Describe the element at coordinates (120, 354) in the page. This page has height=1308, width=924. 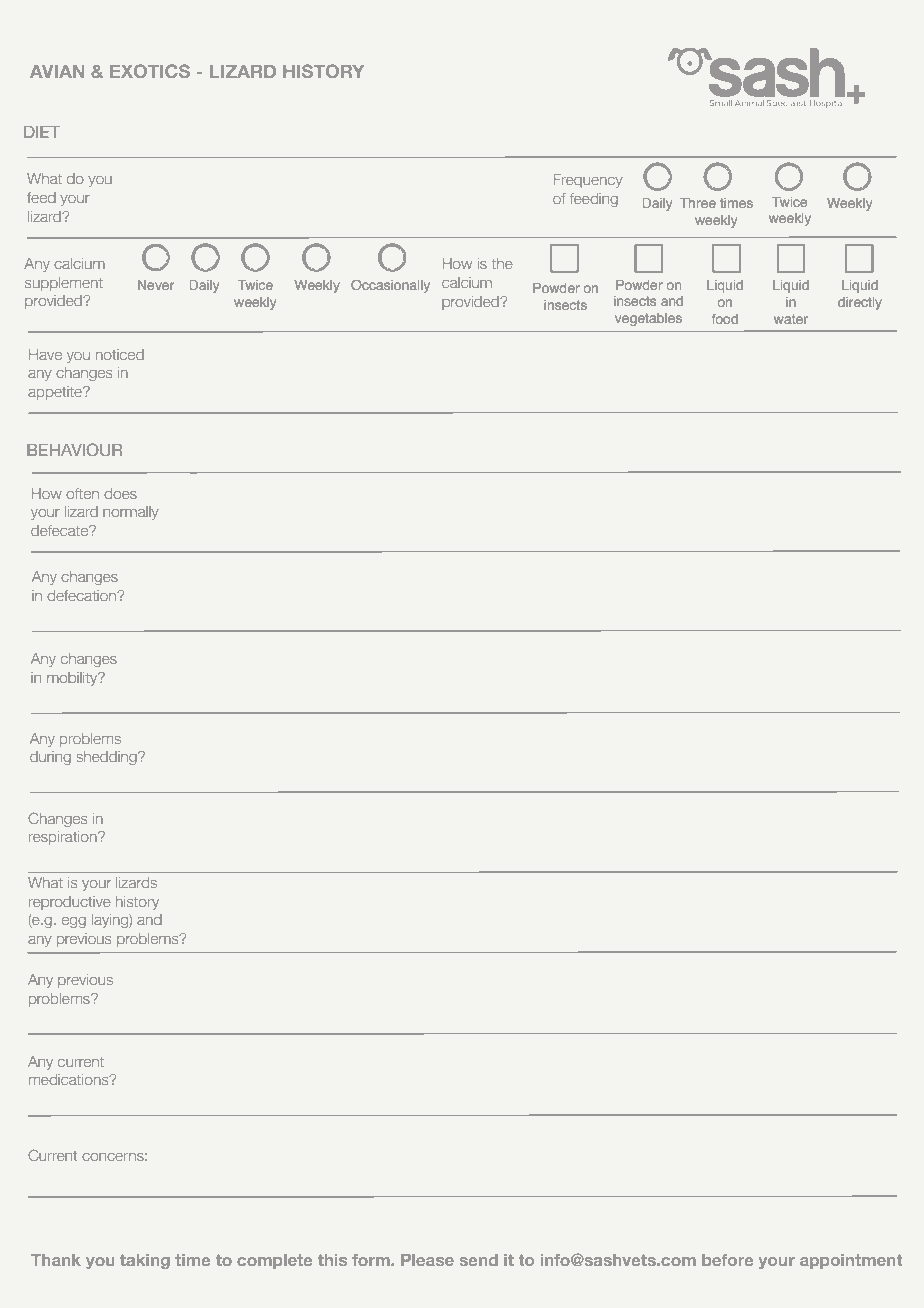
I see `noticed` at that location.
